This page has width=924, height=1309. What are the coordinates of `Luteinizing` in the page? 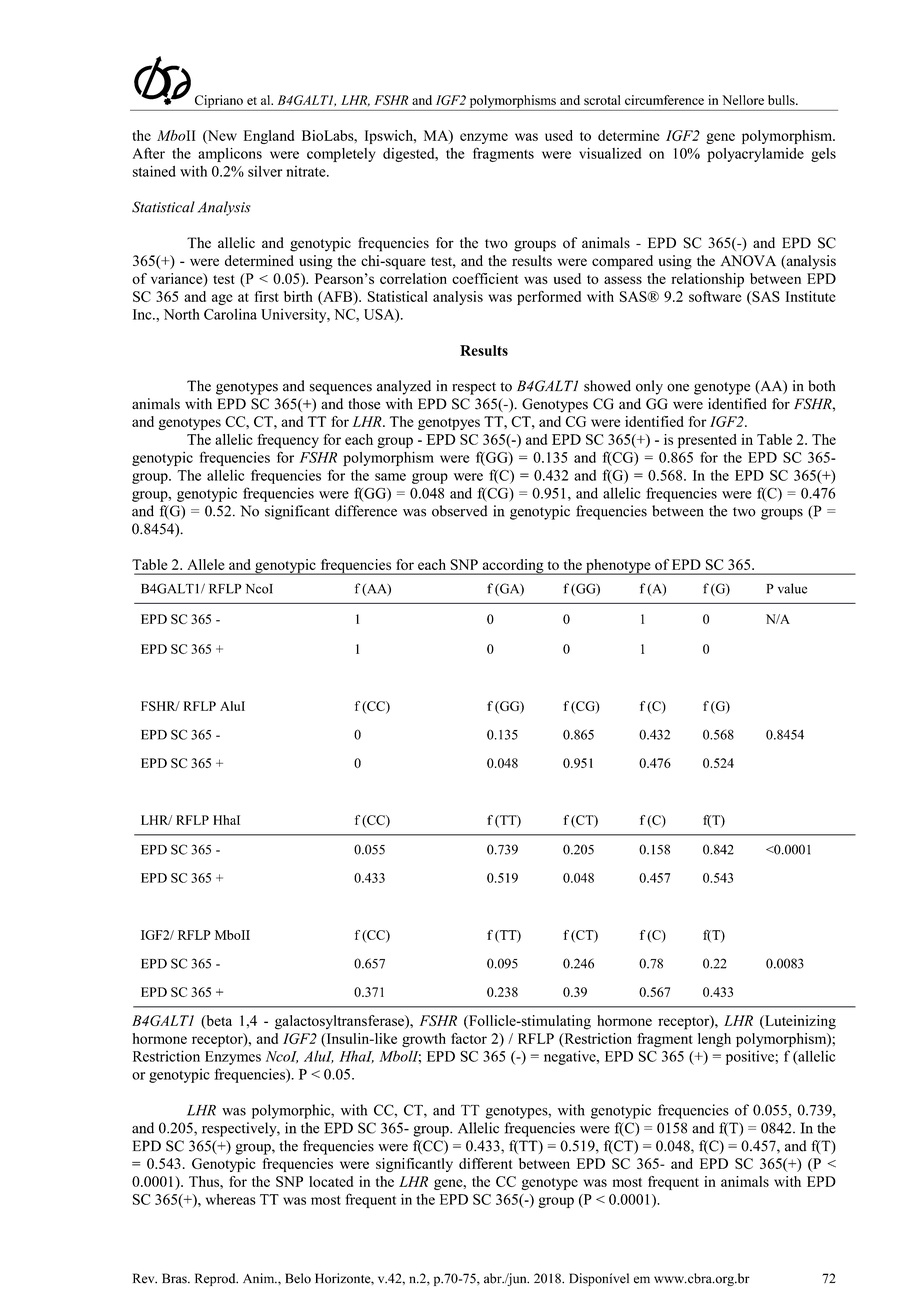 It's located at (799, 1022).
